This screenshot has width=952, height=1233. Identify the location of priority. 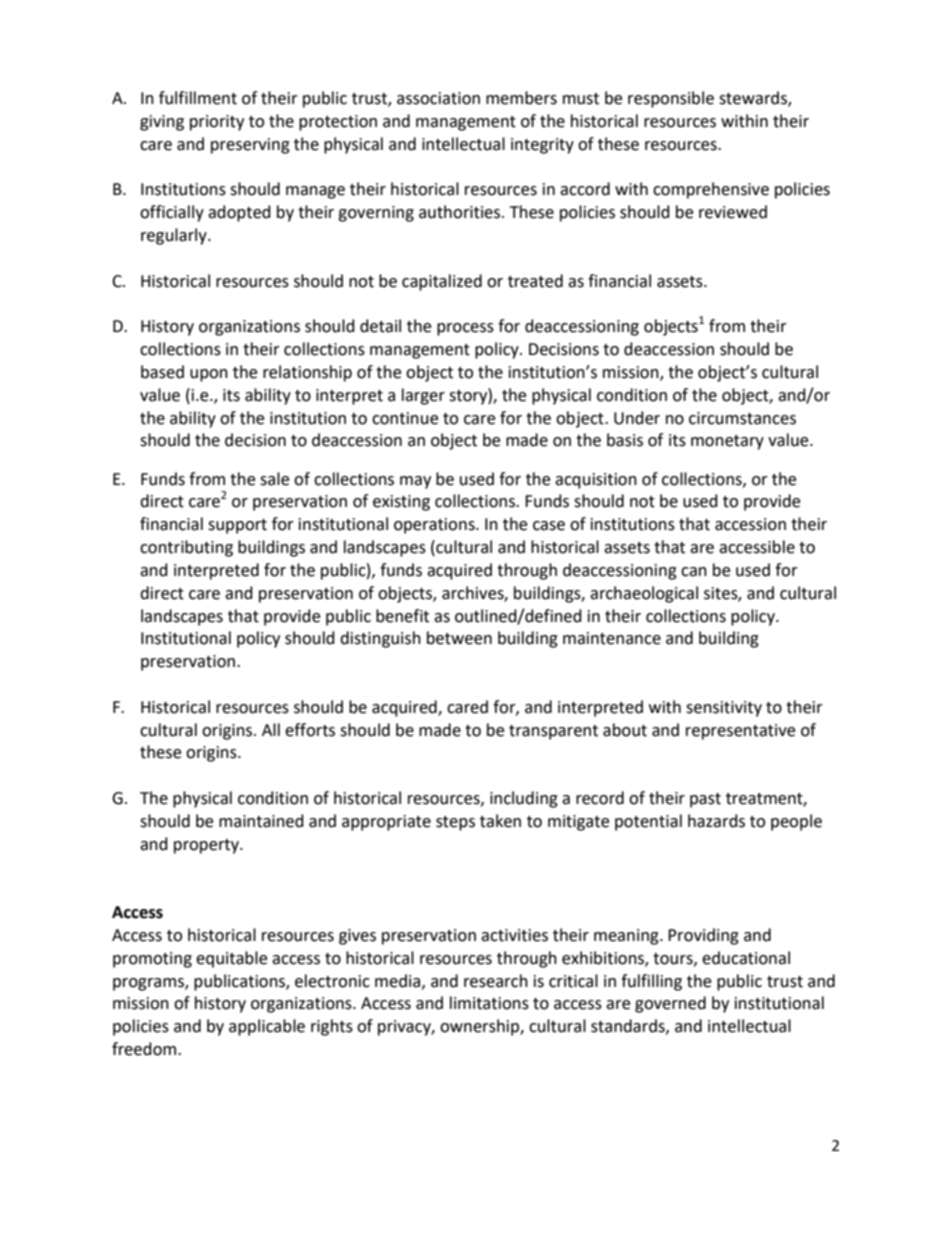
(217, 123).
